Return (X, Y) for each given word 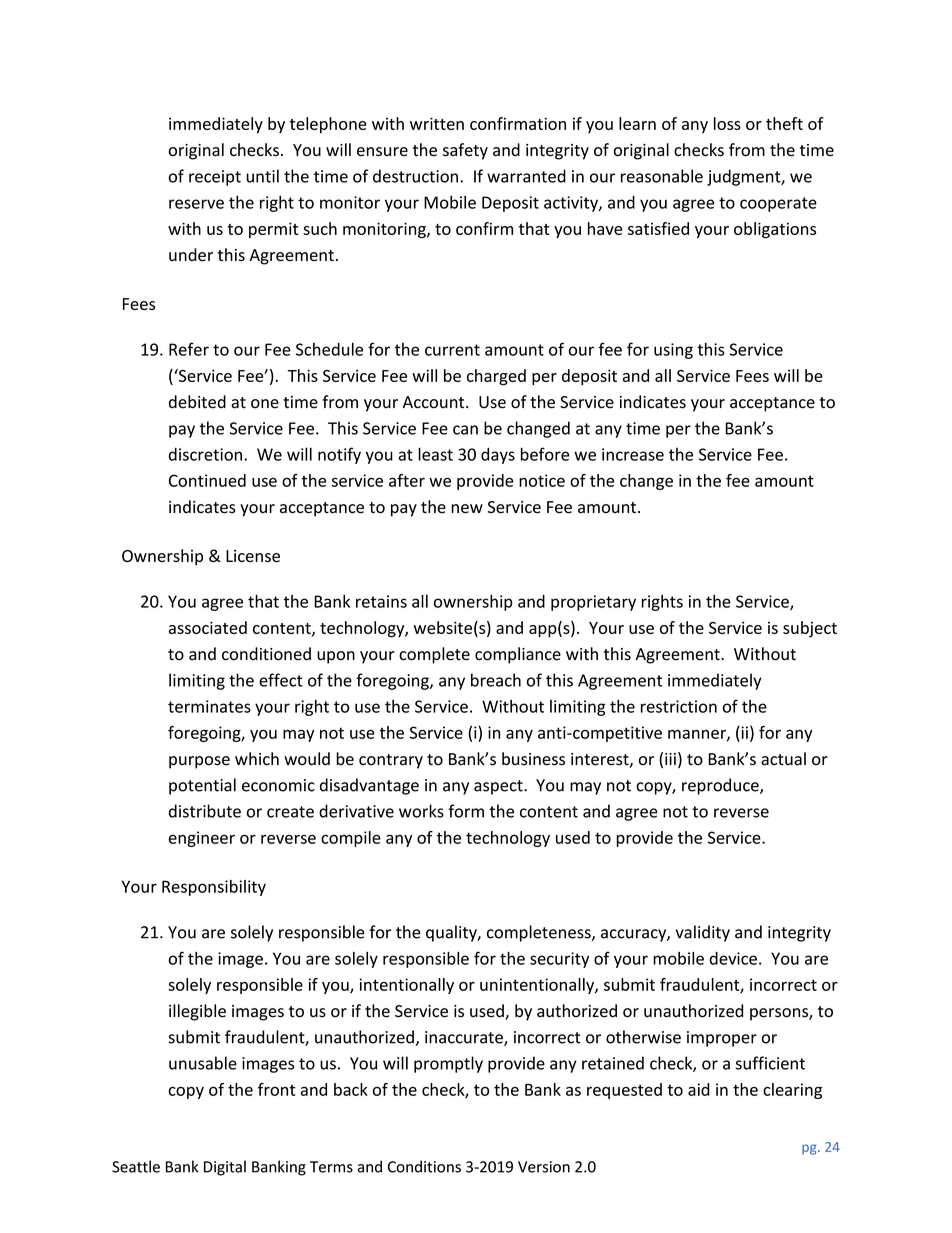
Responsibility (214, 888)
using (673, 351)
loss (727, 123)
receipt (215, 178)
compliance (518, 655)
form (466, 811)
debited (197, 402)
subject (810, 629)
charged (496, 377)
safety (465, 151)
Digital (225, 1168)
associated (208, 627)
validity (703, 933)
